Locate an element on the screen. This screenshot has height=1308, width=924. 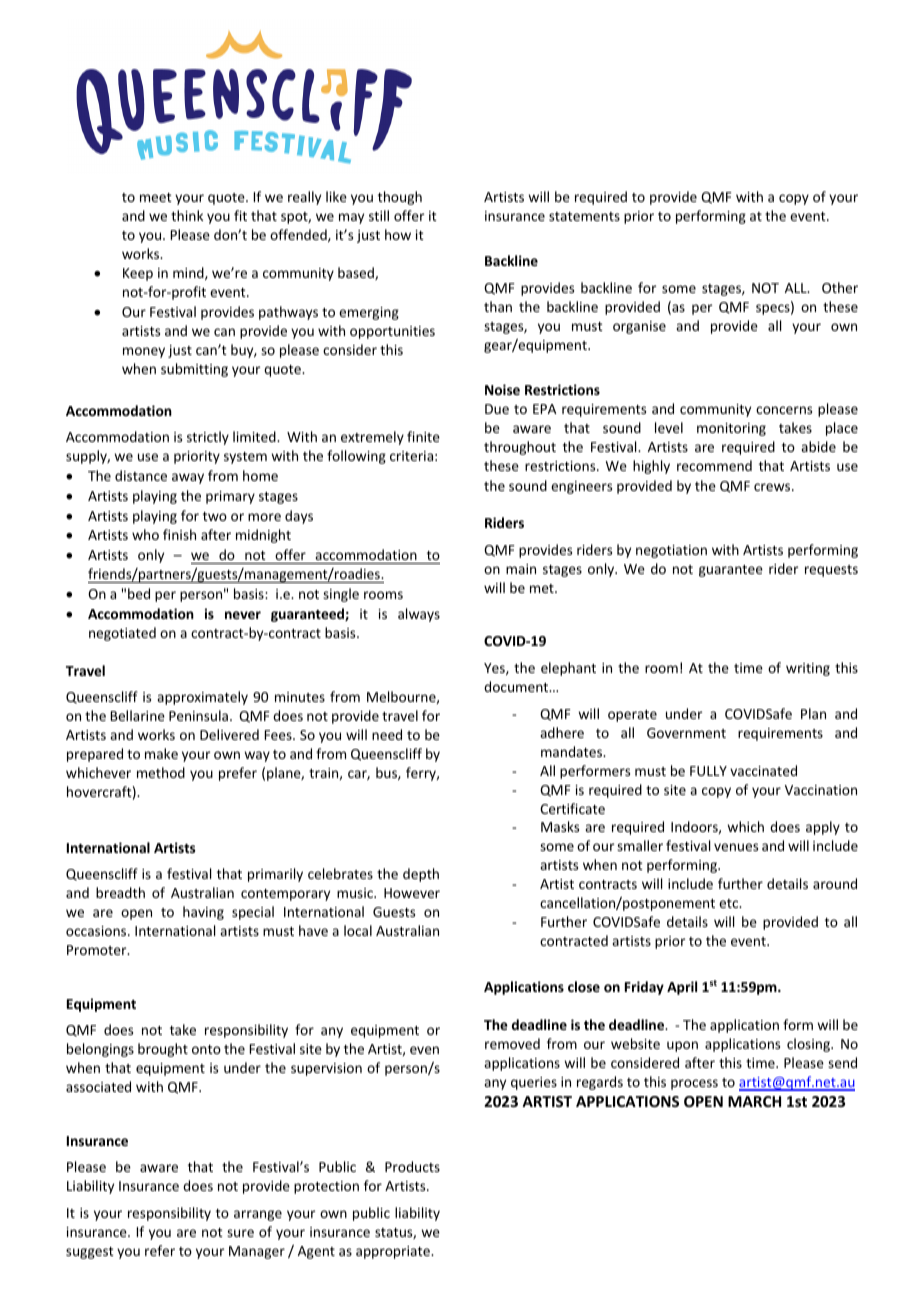
MARCH is located at coordinates (754, 1101).
